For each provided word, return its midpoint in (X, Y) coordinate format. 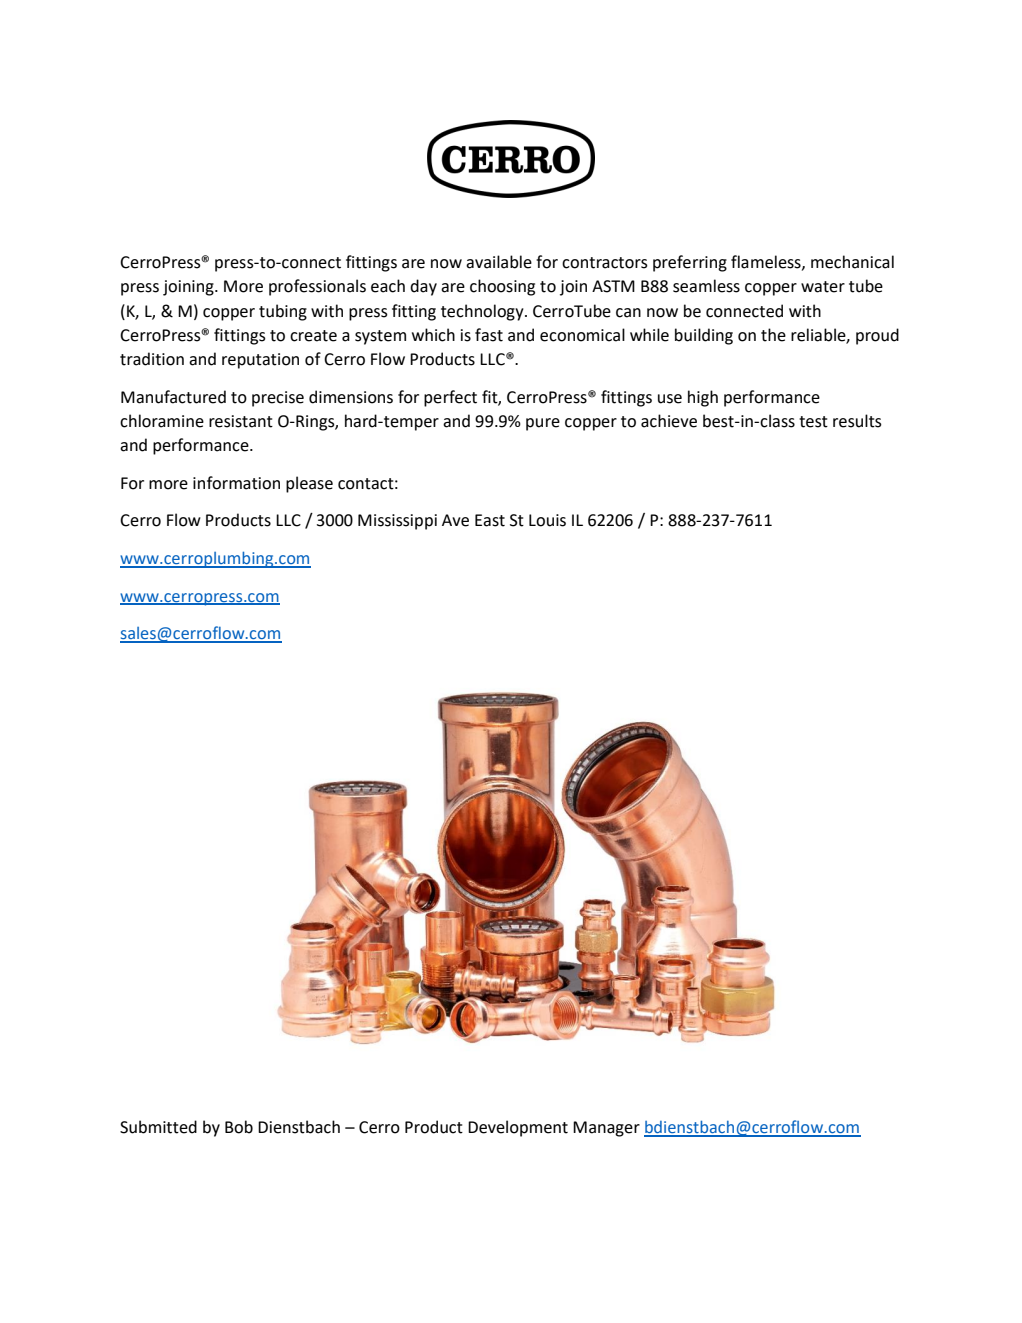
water (823, 287)
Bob (239, 1127)
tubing (283, 312)
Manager (606, 1129)
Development (518, 1128)
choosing (502, 287)
